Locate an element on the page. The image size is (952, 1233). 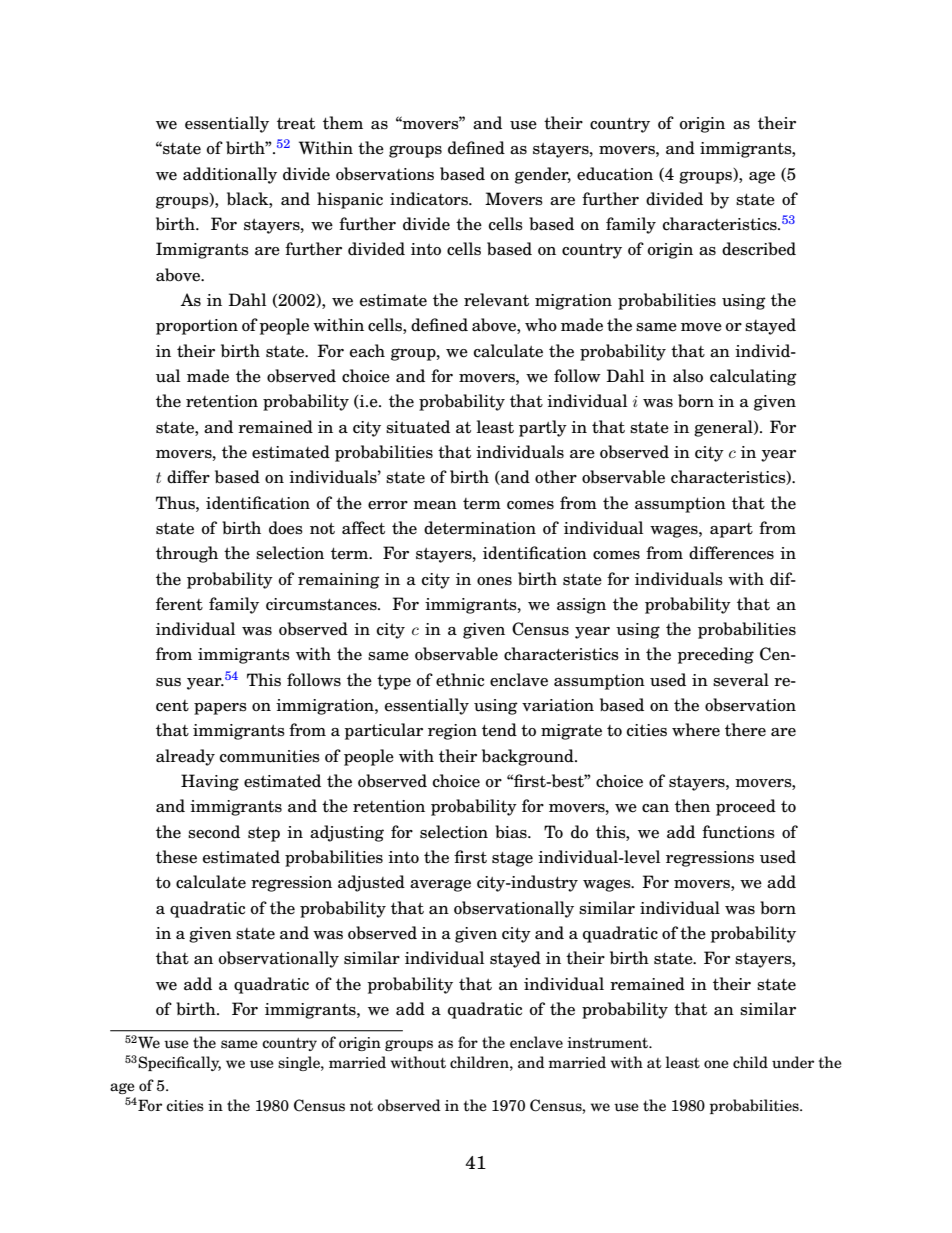
adjusted is located at coordinates (371, 883).
